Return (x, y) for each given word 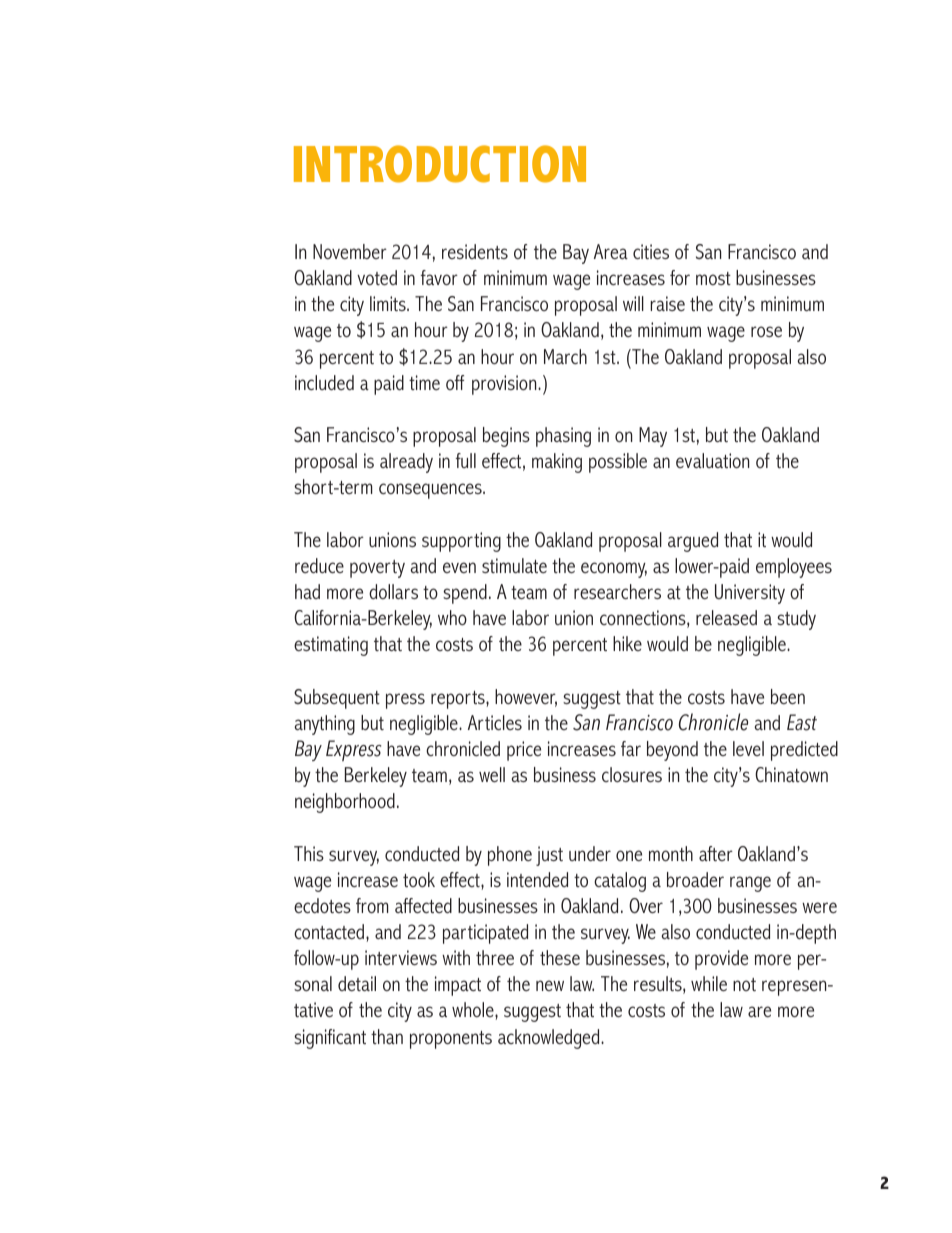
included (324, 382)
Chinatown (791, 774)
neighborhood (345, 803)
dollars (393, 591)
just (549, 856)
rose (766, 331)
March (565, 356)
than (387, 1036)
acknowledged (550, 1039)
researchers (617, 591)
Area (611, 251)
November (350, 251)
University (750, 594)
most (713, 278)
